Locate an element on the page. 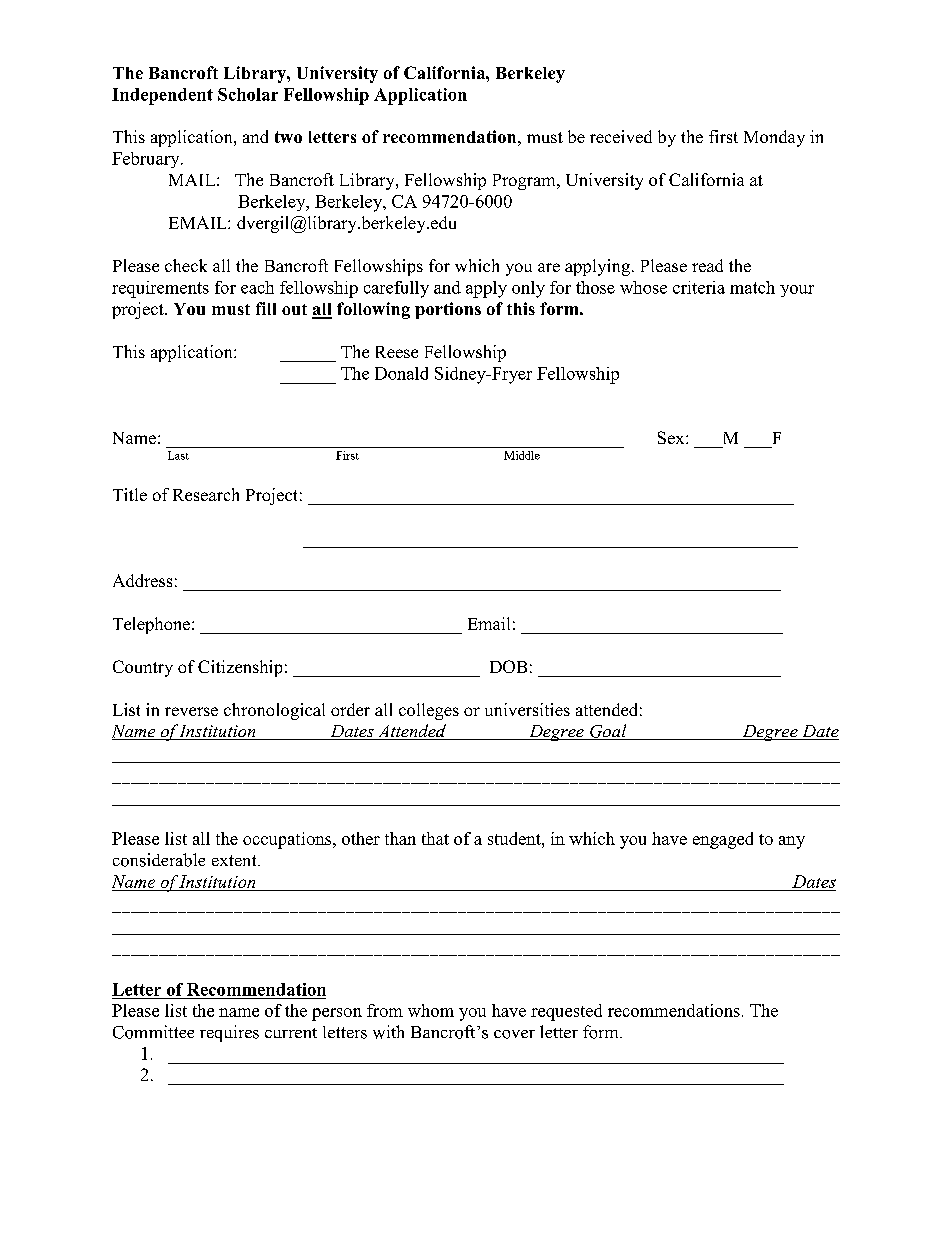  Scholar is located at coordinates (248, 94).
